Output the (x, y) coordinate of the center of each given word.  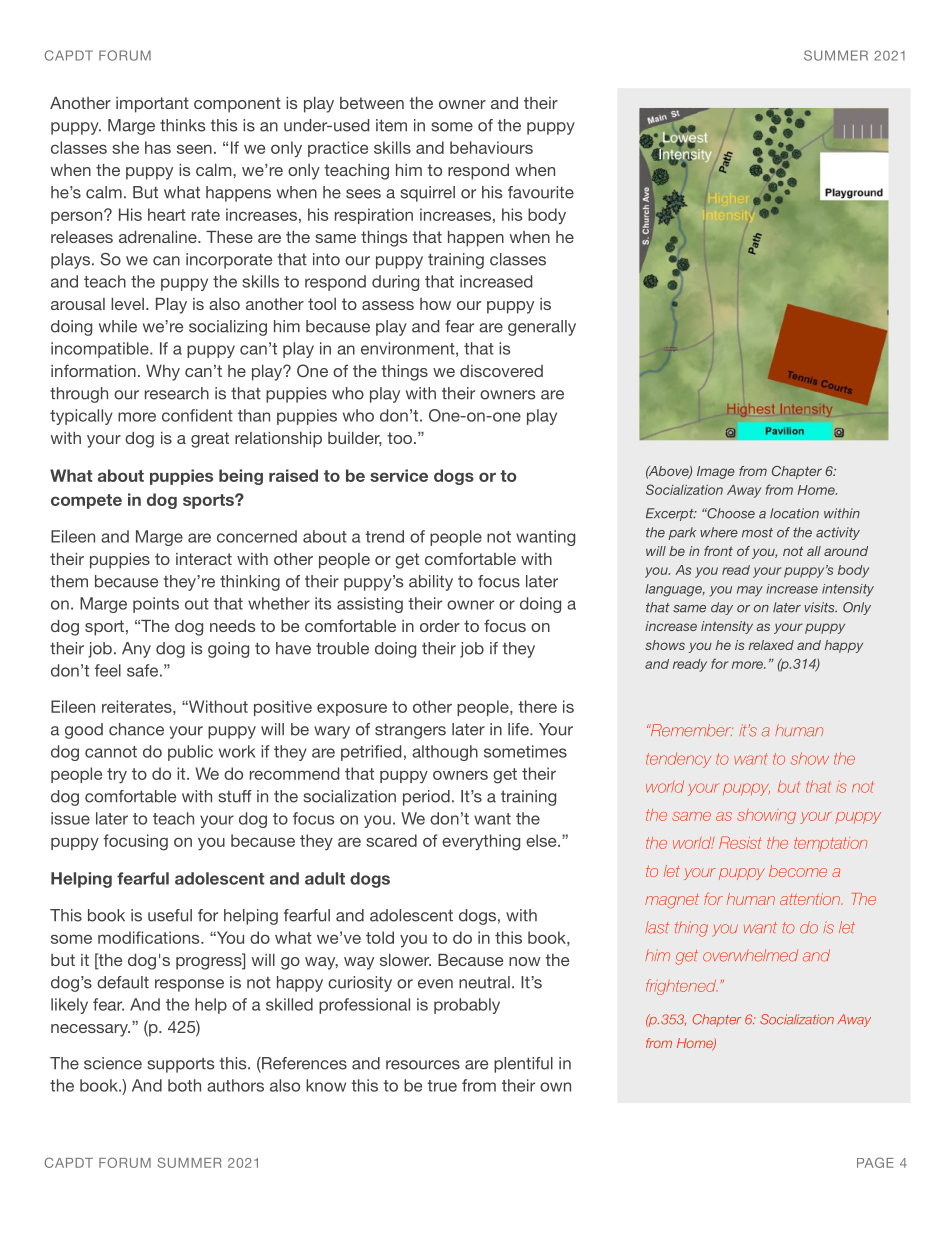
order (440, 626)
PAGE (875, 1162)
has (158, 147)
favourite (541, 192)
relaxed (771, 645)
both (184, 1085)
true (442, 1086)
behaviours (491, 147)
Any (136, 650)
